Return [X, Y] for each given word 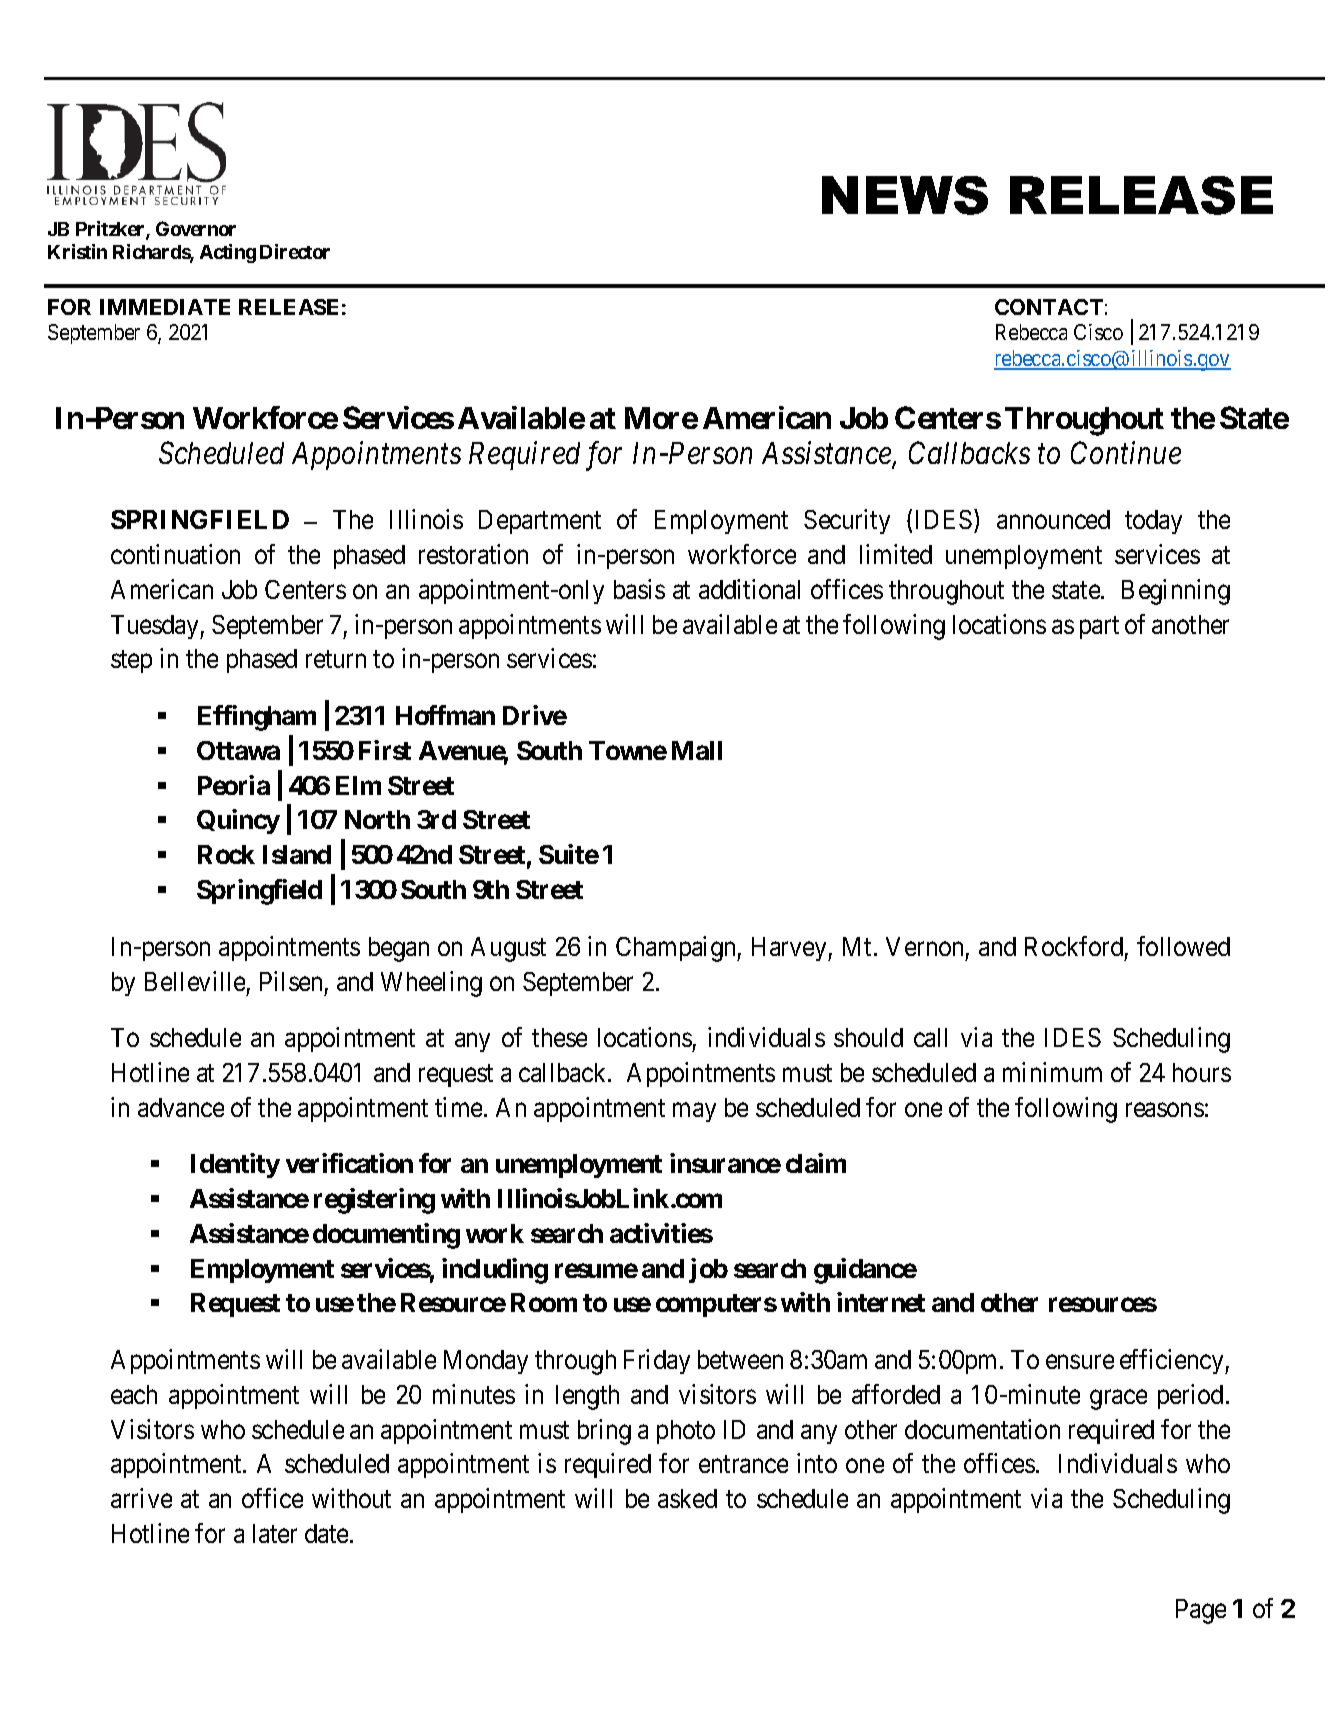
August [508, 949]
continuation [175, 554]
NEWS [905, 195]
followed [1183, 946]
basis [639, 589]
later [275, 1533]
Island [297, 854]
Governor [196, 228]
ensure [1080, 1362]
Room [544, 1302]
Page [1201, 1611]
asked [687, 1498]
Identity [235, 1165]
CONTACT [1049, 307]
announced [1053, 519]
